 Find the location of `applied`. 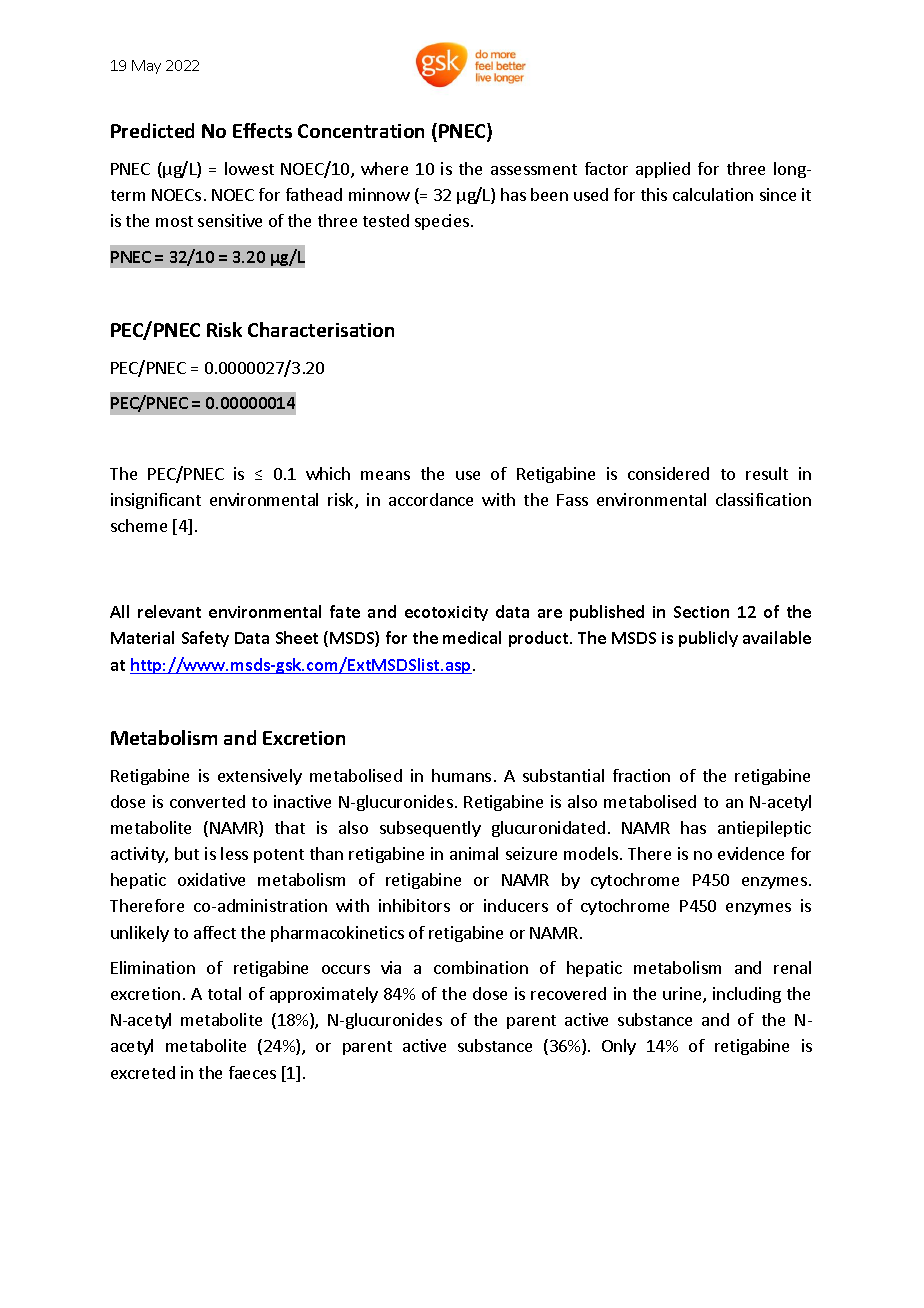

applied is located at coordinates (663, 170).
